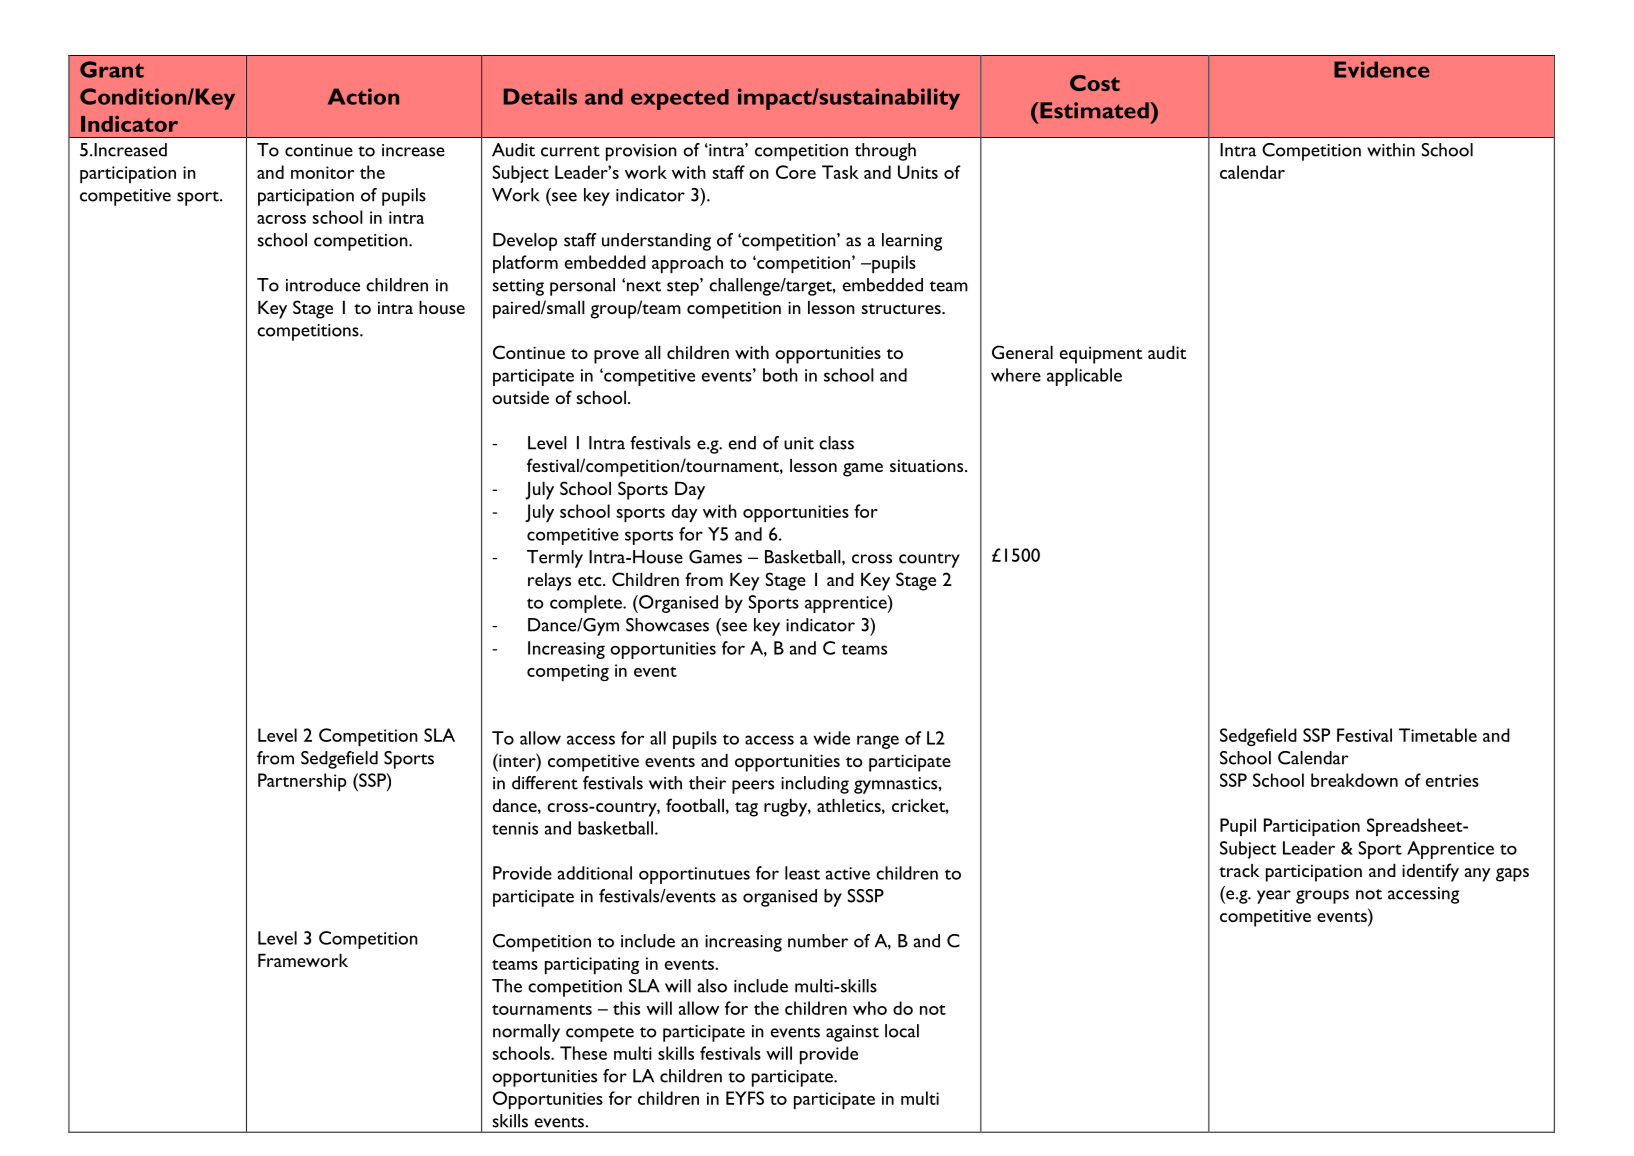 Image resolution: width=1634 pixels, height=1156 pixels. I want to click on competing, so click(568, 672).
